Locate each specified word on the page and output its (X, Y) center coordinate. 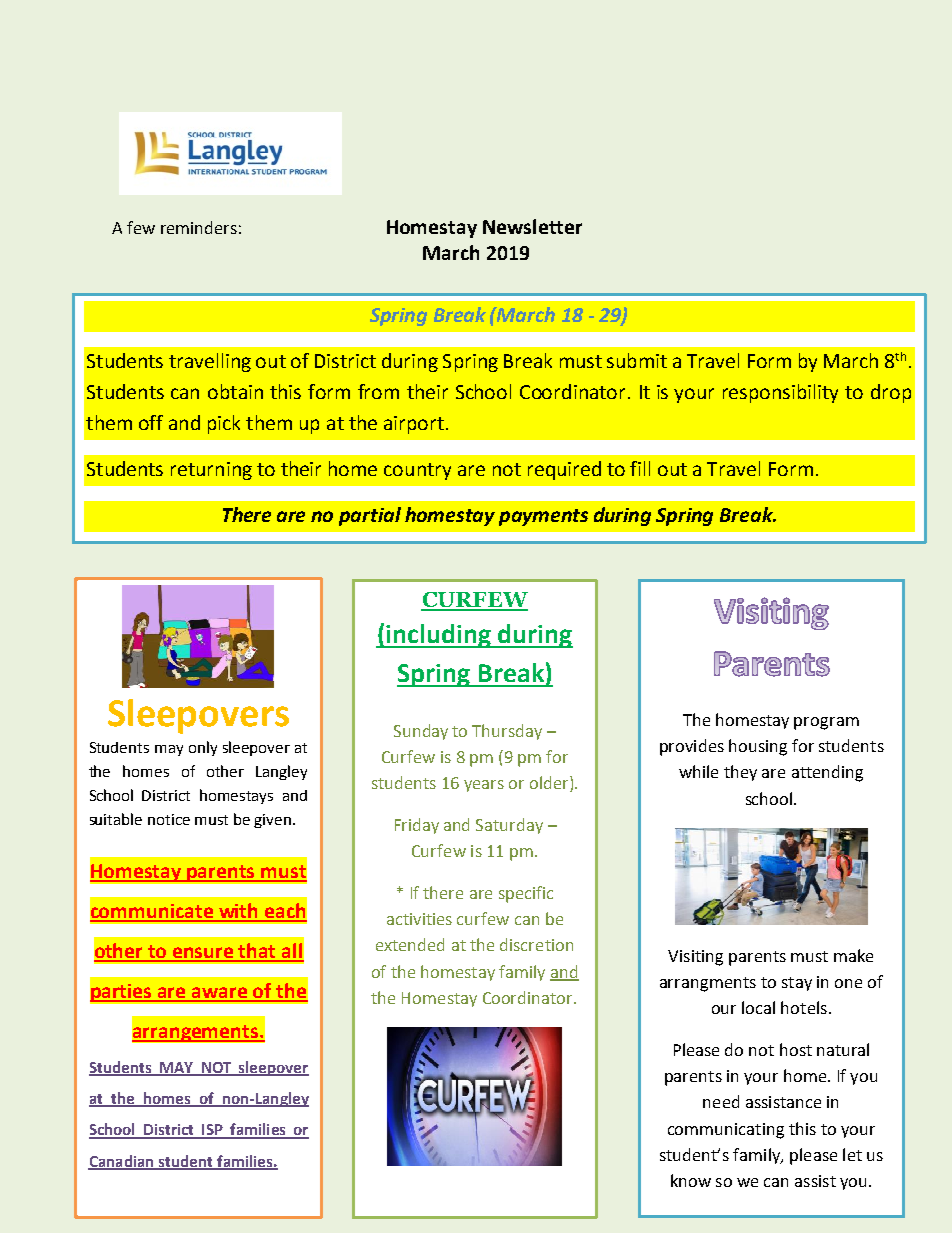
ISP (212, 1131)
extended (410, 944)
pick (224, 424)
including (438, 636)
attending (827, 773)
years (484, 786)
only (203, 748)
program (826, 723)
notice (169, 819)
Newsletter (532, 226)
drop (891, 393)
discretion (536, 944)
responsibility (780, 393)
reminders (199, 227)
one (848, 983)
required (564, 470)
